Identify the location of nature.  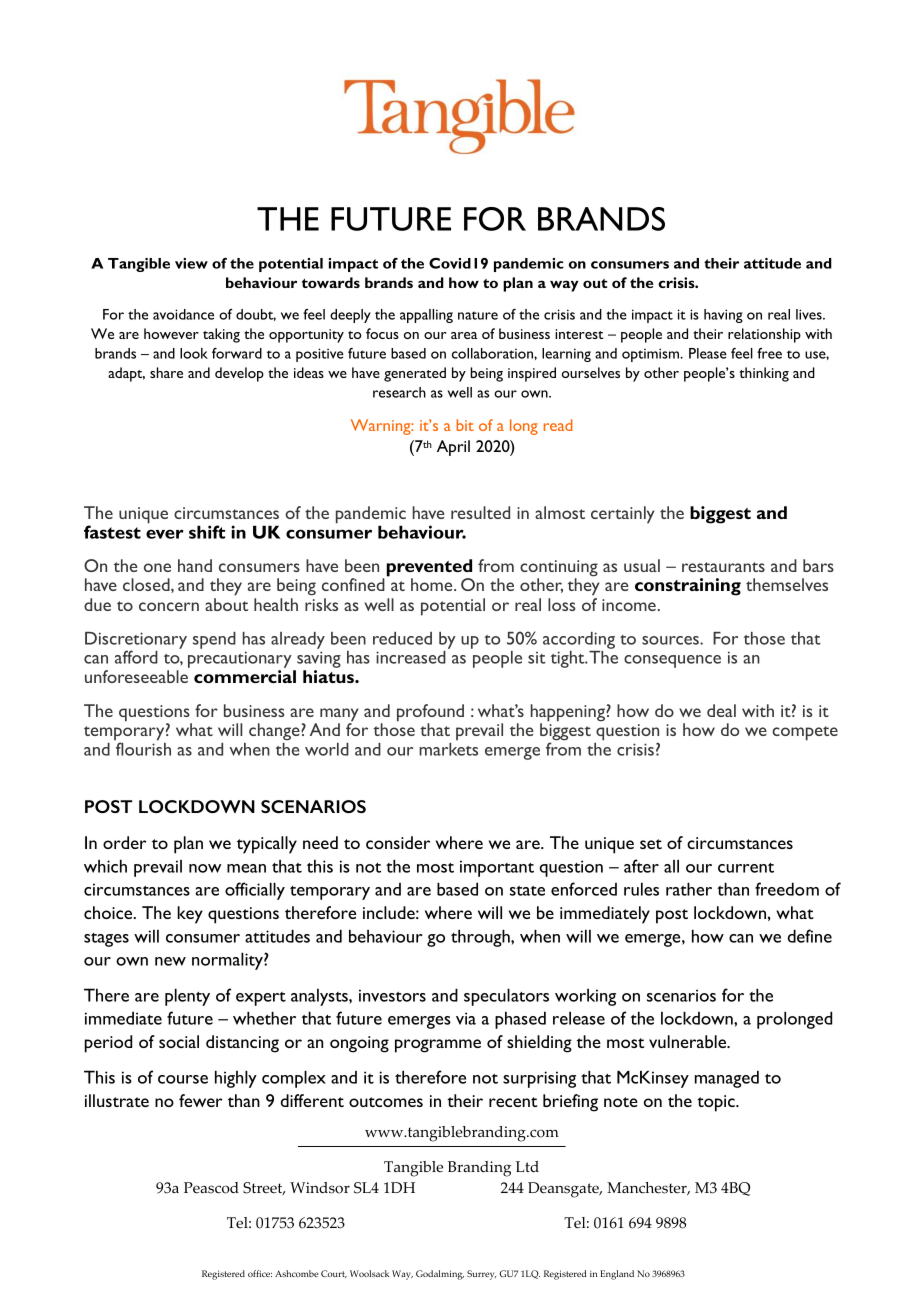
(478, 315).
